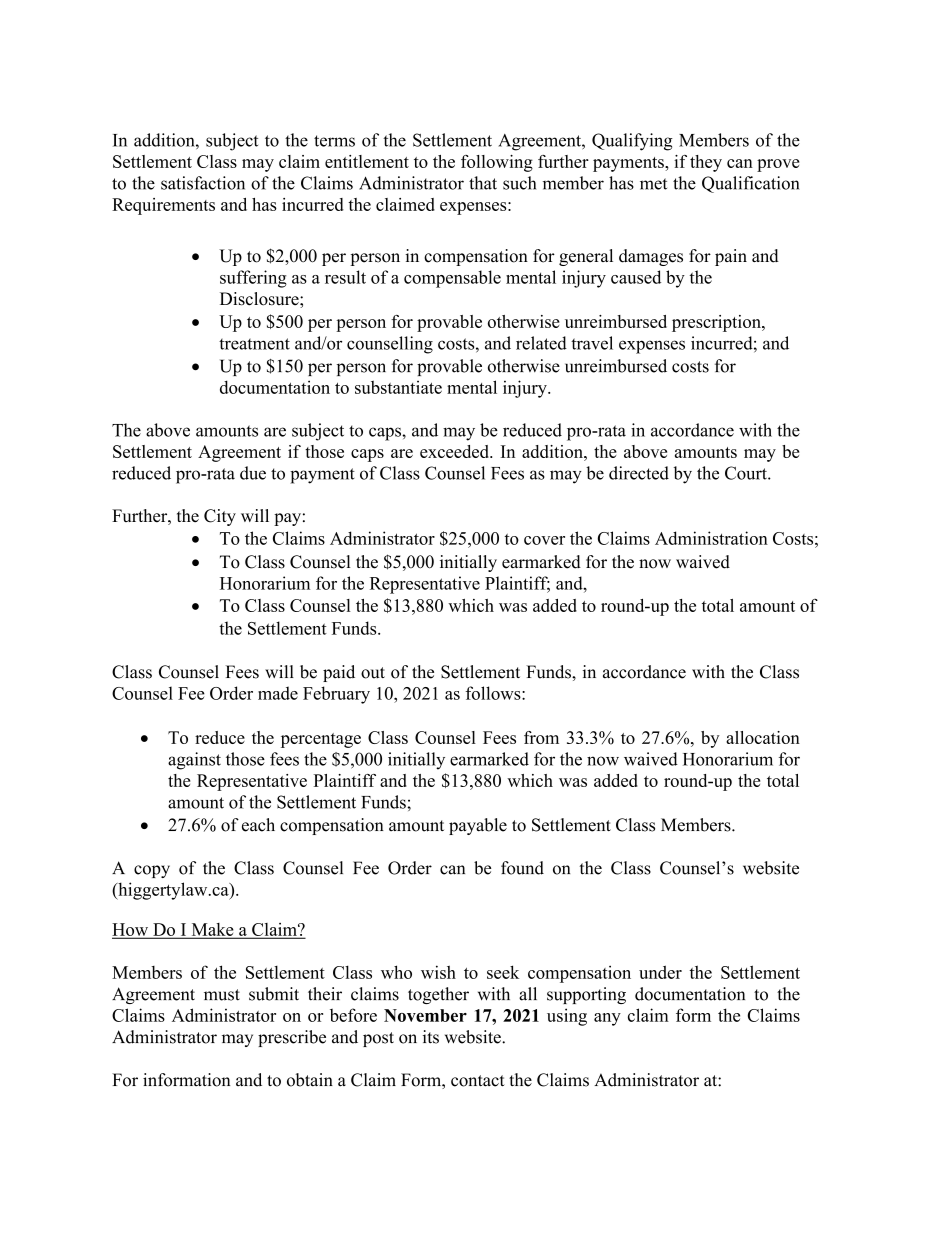 The height and width of the screenshot is (1233, 952). Describe the element at coordinates (431, 1037) in the screenshot. I see `its` at that location.
